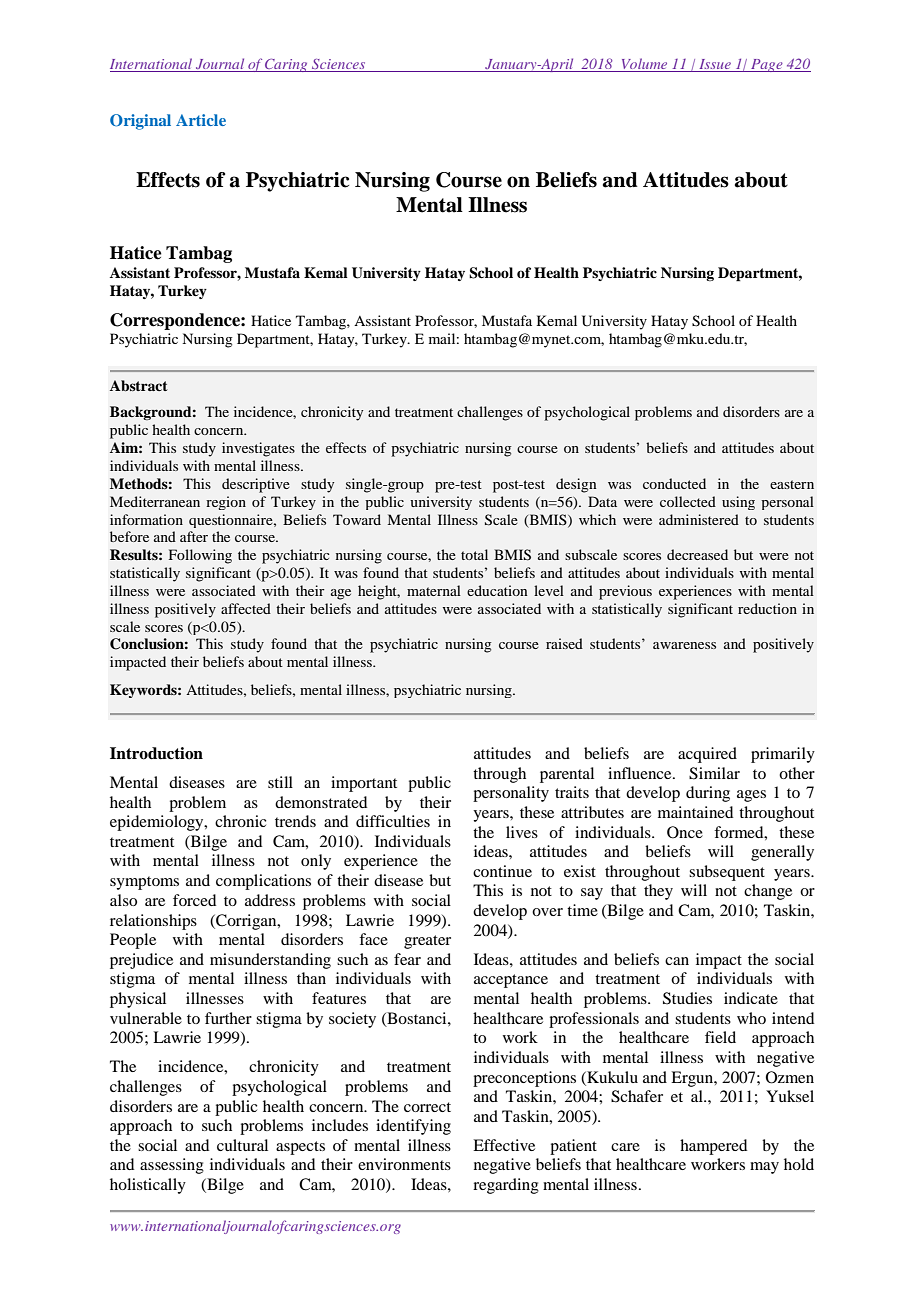 The width and height of the screenshot is (924, 1308). What do you see at coordinates (715, 65) in the screenshot?
I see `Issue` at bounding box center [715, 65].
